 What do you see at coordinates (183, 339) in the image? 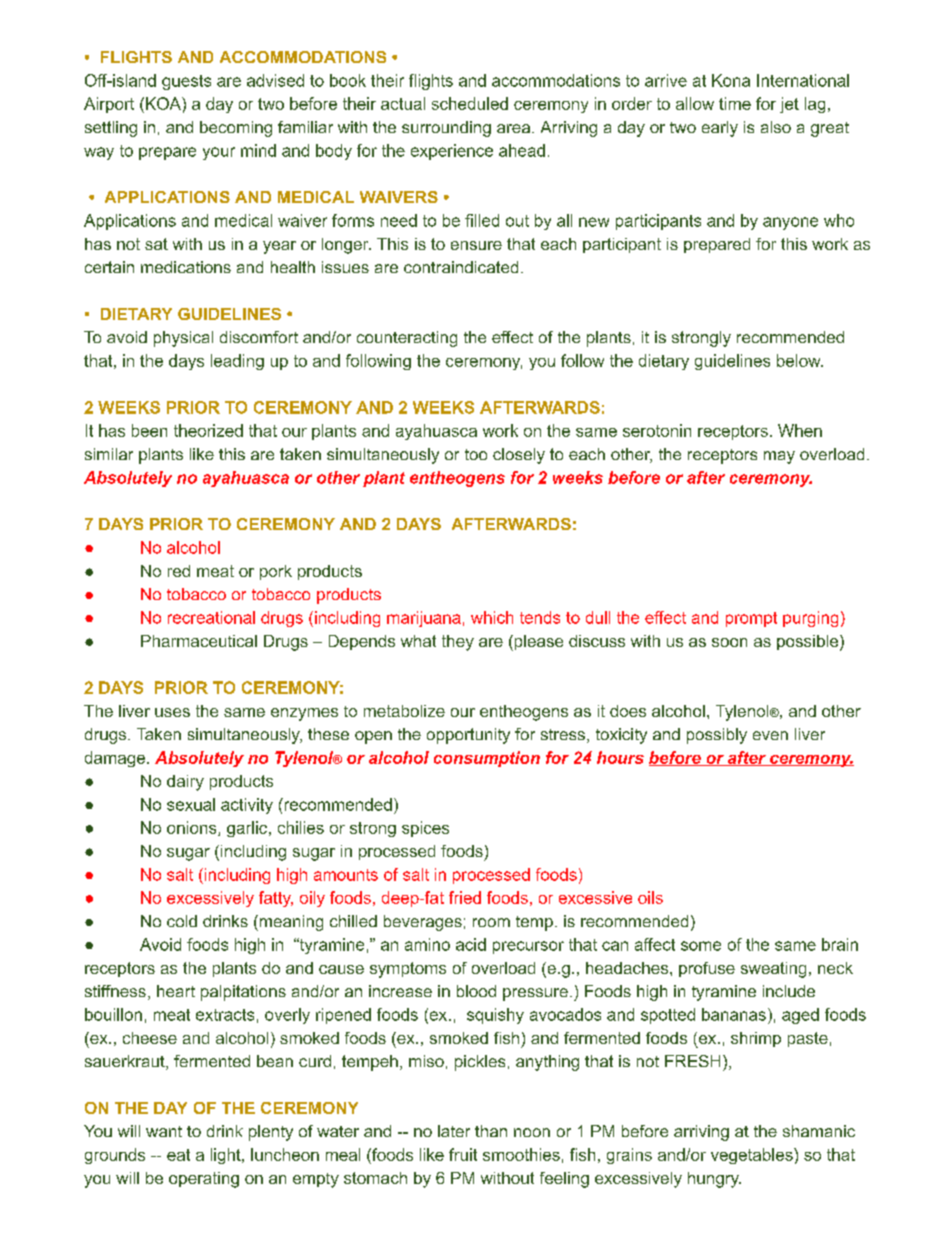
I see `physical` at bounding box center [183, 339].
